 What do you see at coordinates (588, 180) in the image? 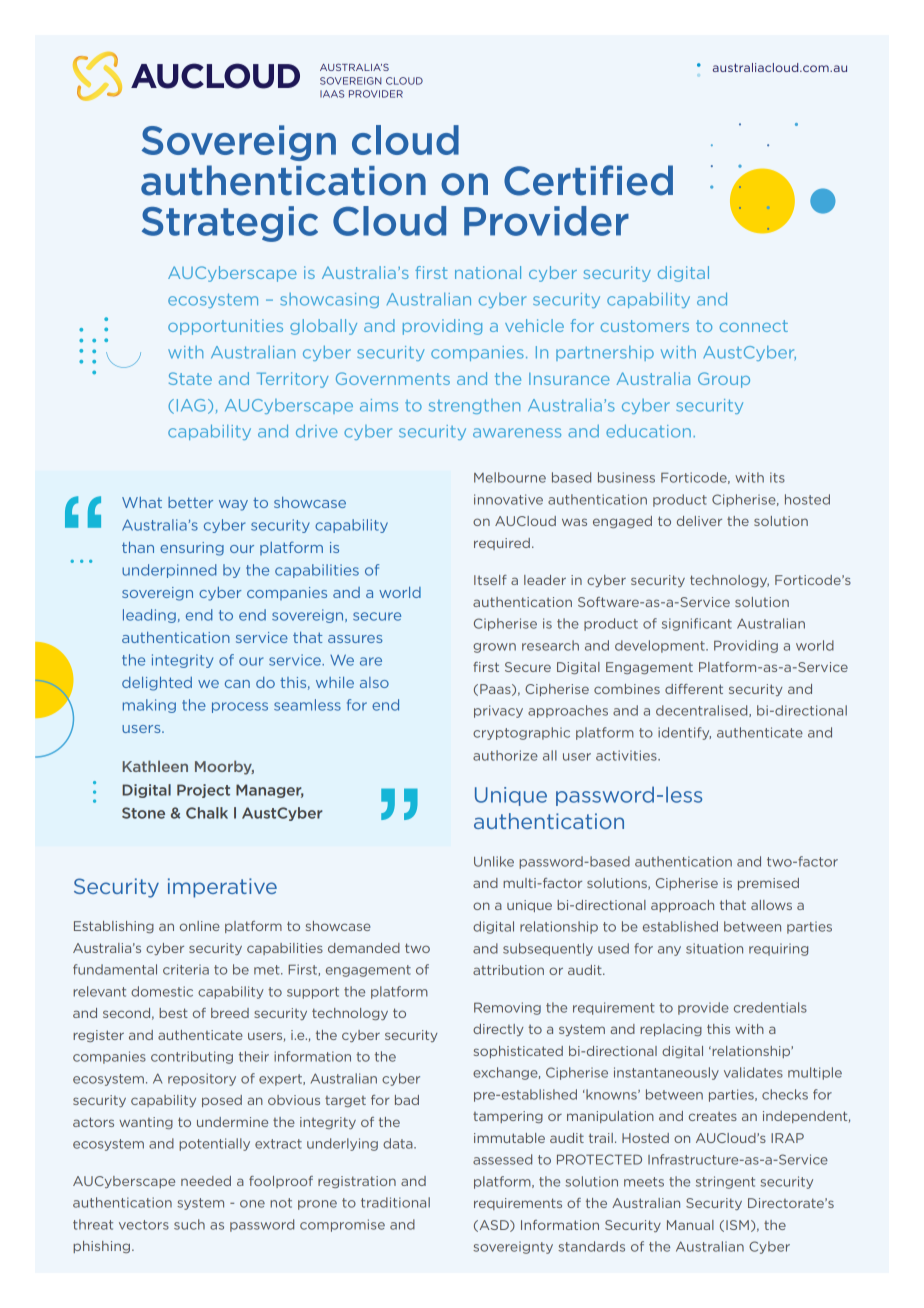
I see `Certified` at bounding box center [588, 180].
